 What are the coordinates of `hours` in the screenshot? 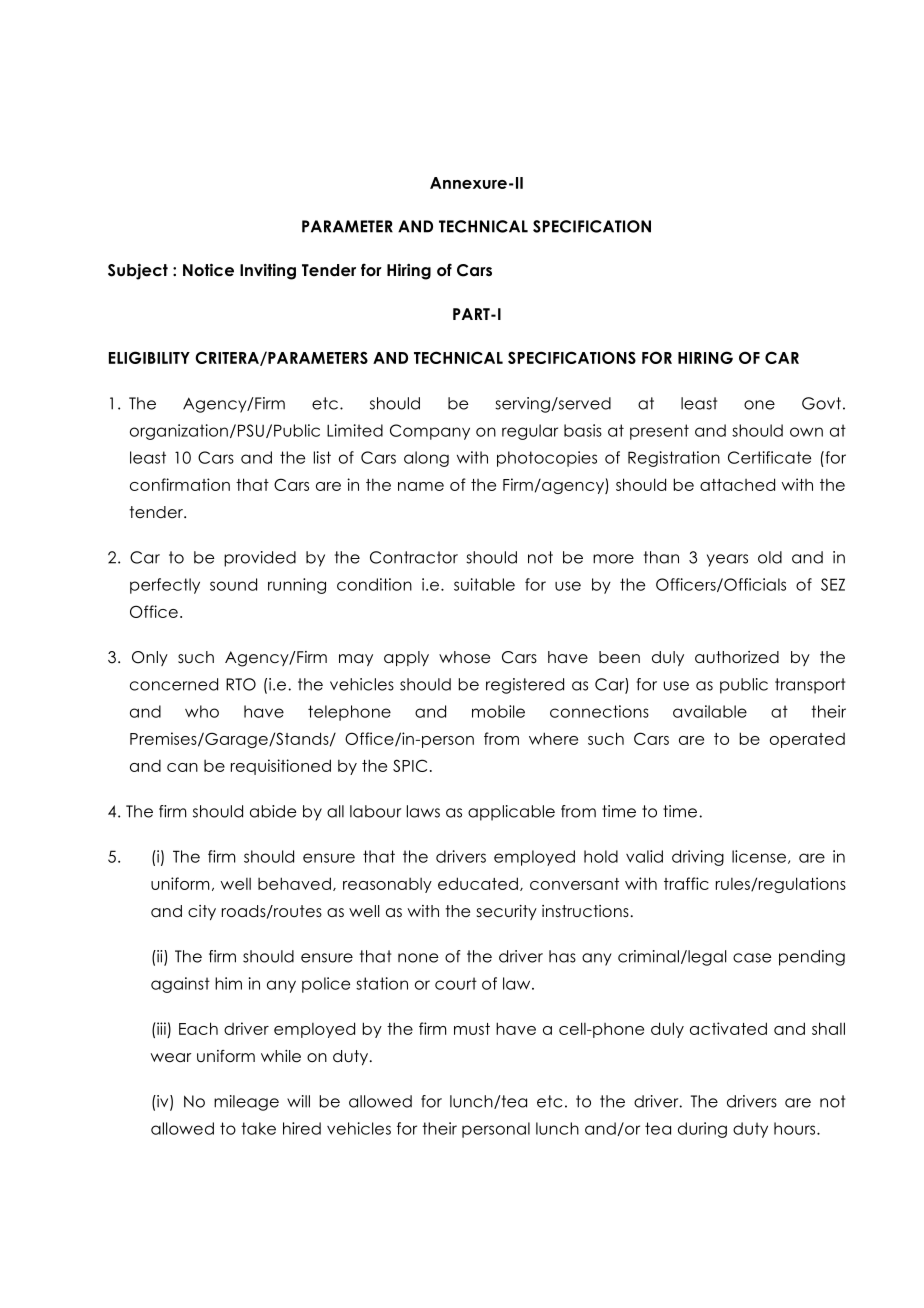 It's located at (796, 1128).
